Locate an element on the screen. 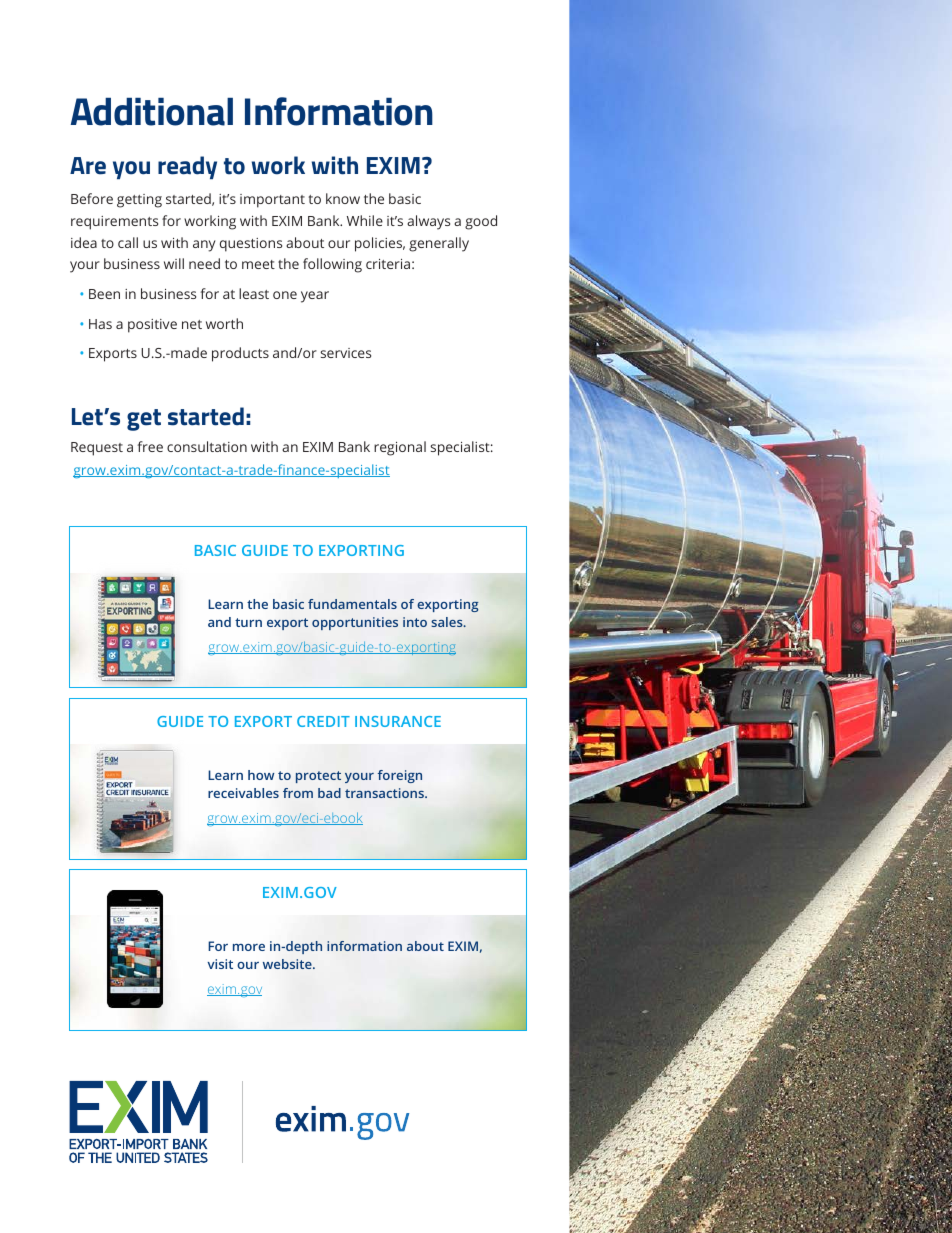 This screenshot has height=1233, width=952. Additional is located at coordinates (152, 112).
